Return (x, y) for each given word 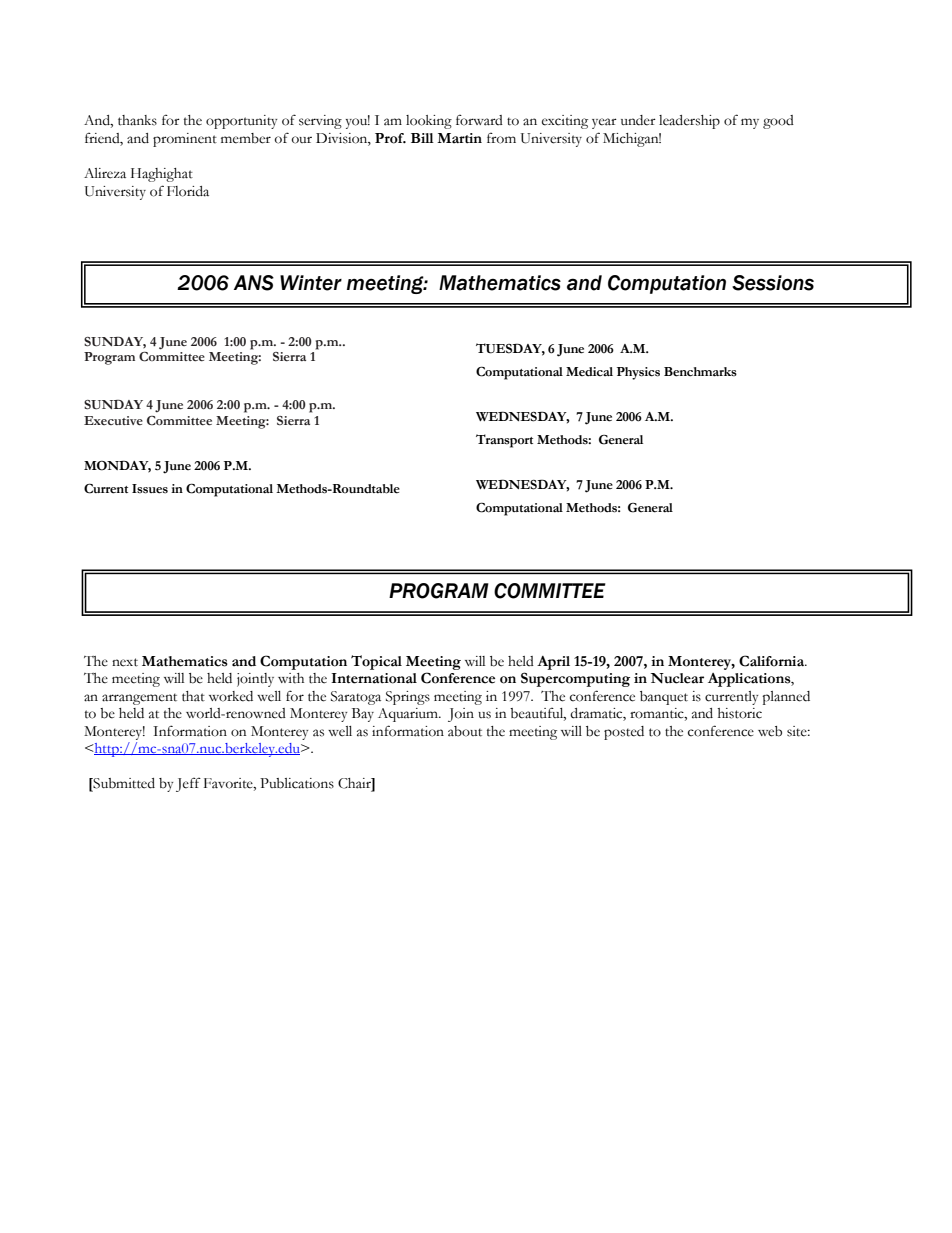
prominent (185, 140)
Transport (504, 441)
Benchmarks (700, 372)
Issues (150, 489)
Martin (459, 138)
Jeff (188, 785)
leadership (689, 122)
